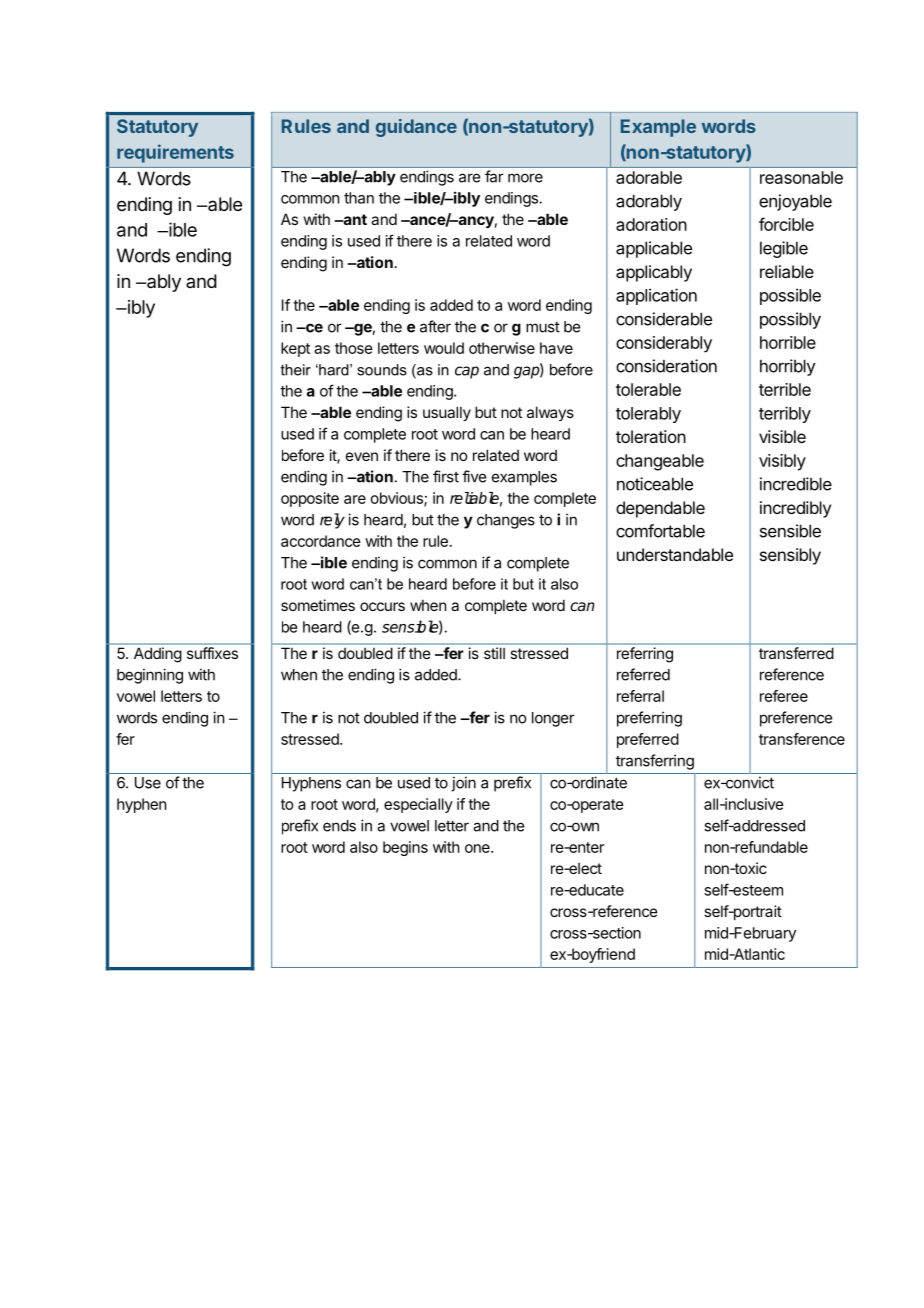 This page has height=1308, width=924. What do you see at coordinates (525, 178) in the page?
I see `more` at bounding box center [525, 178].
